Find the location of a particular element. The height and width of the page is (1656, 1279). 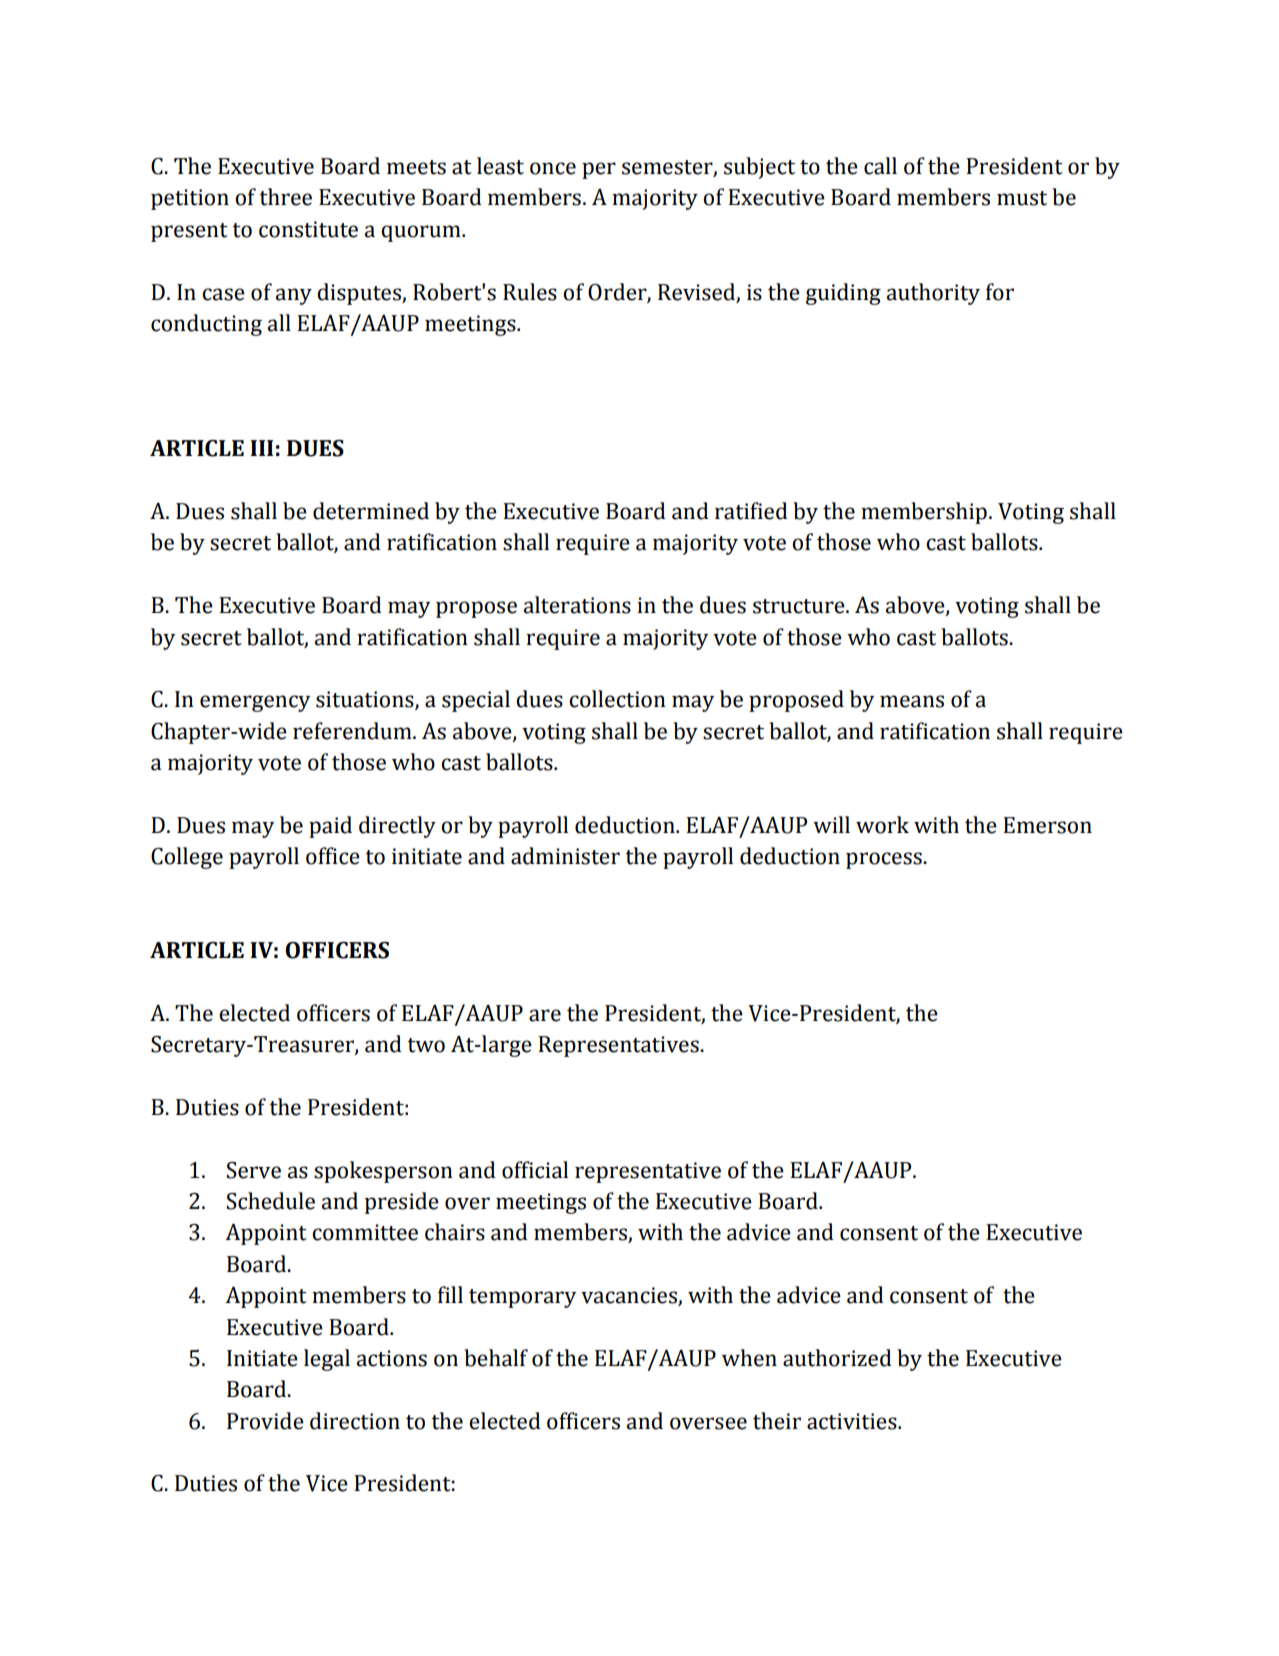

once is located at coordinates (553, 168).
